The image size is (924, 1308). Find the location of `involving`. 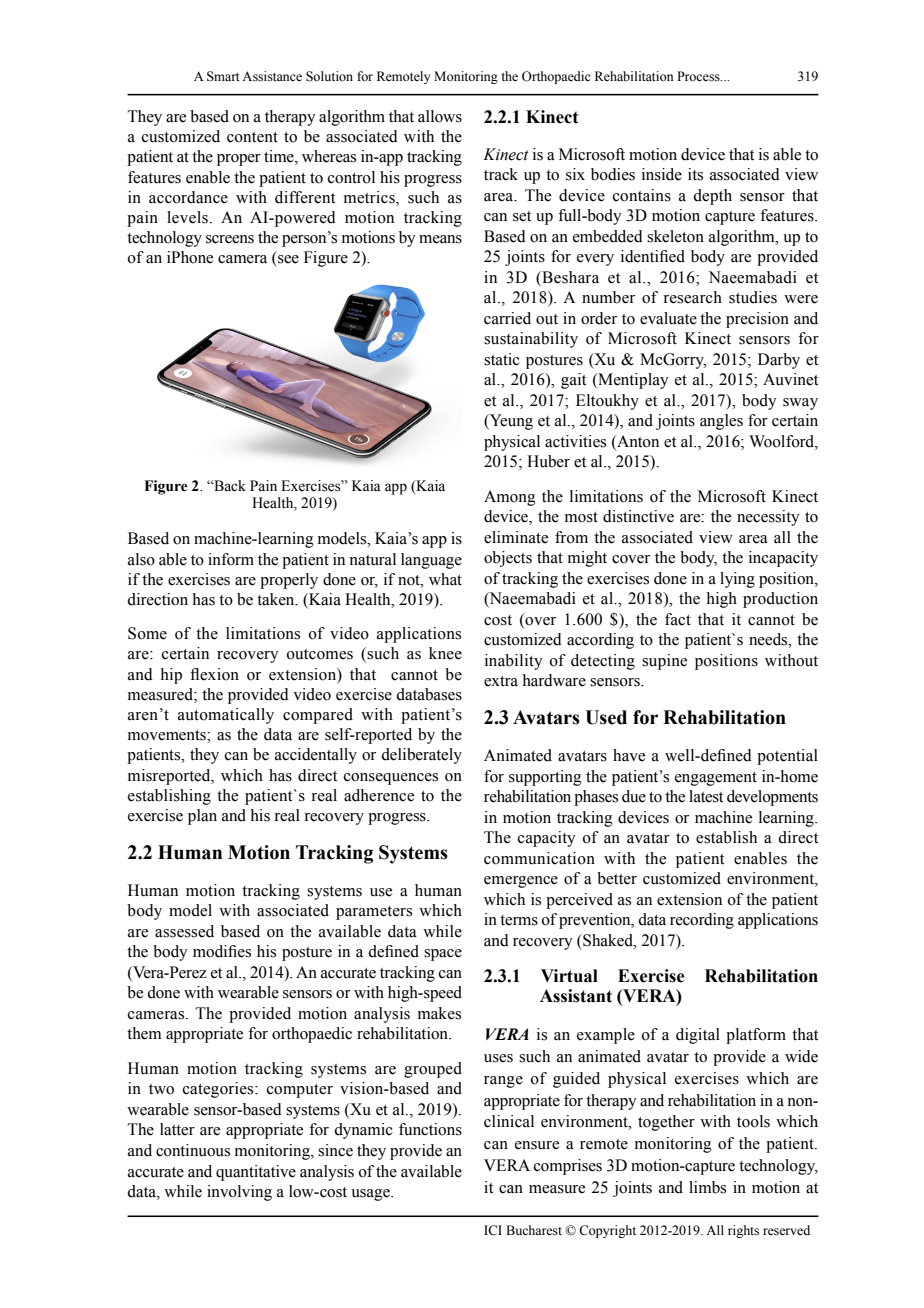

involving is located at coordinates (239, 1193).
